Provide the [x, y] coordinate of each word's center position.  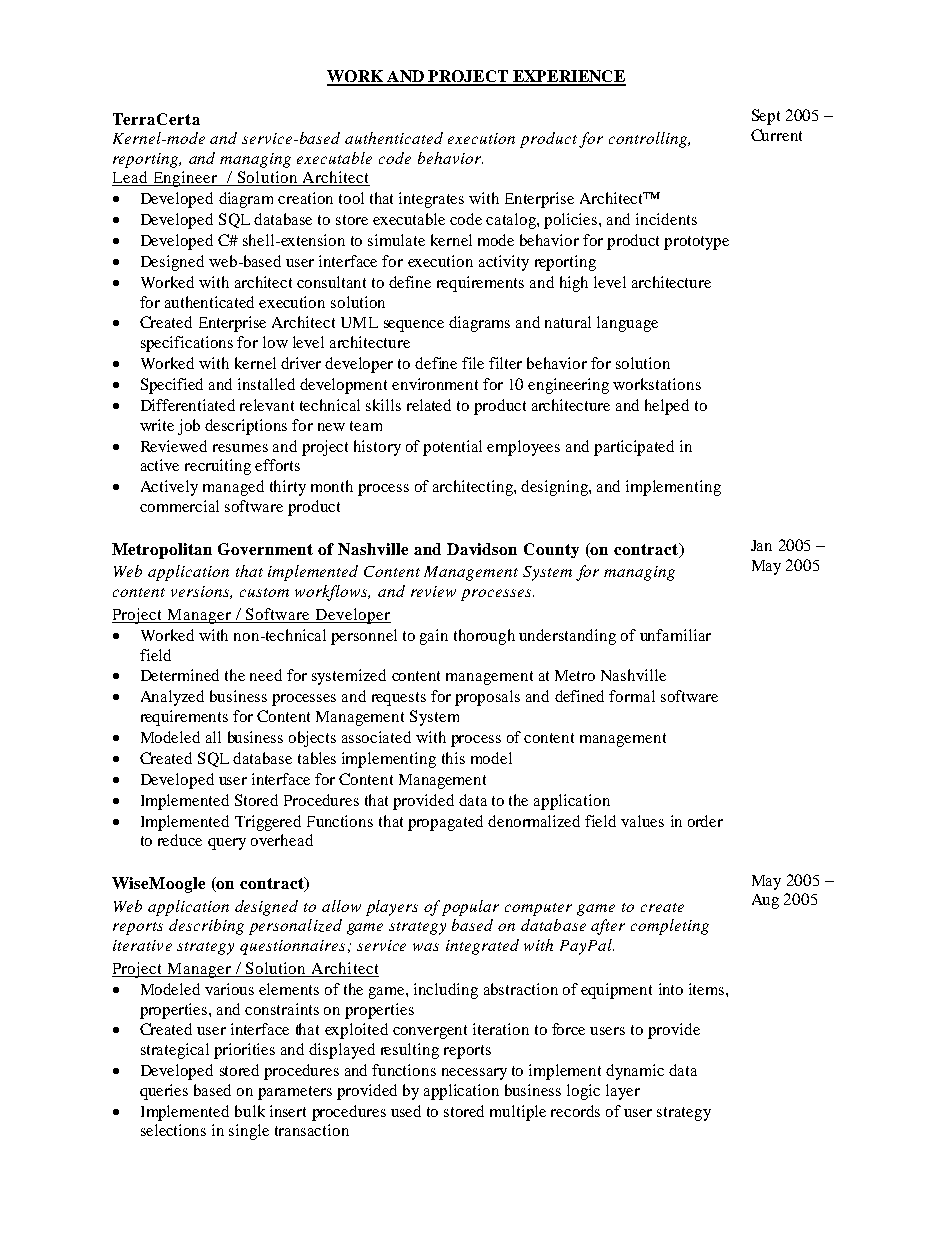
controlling [649, 140]
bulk [250, 1111]
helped [667, 407]
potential [452, 448]
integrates [431, 200]
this [453, 758]
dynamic [635, 1072]
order [705, 821]
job [189, 427]
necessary [474, 1074]
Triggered [268, 823]
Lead [131, 178]
